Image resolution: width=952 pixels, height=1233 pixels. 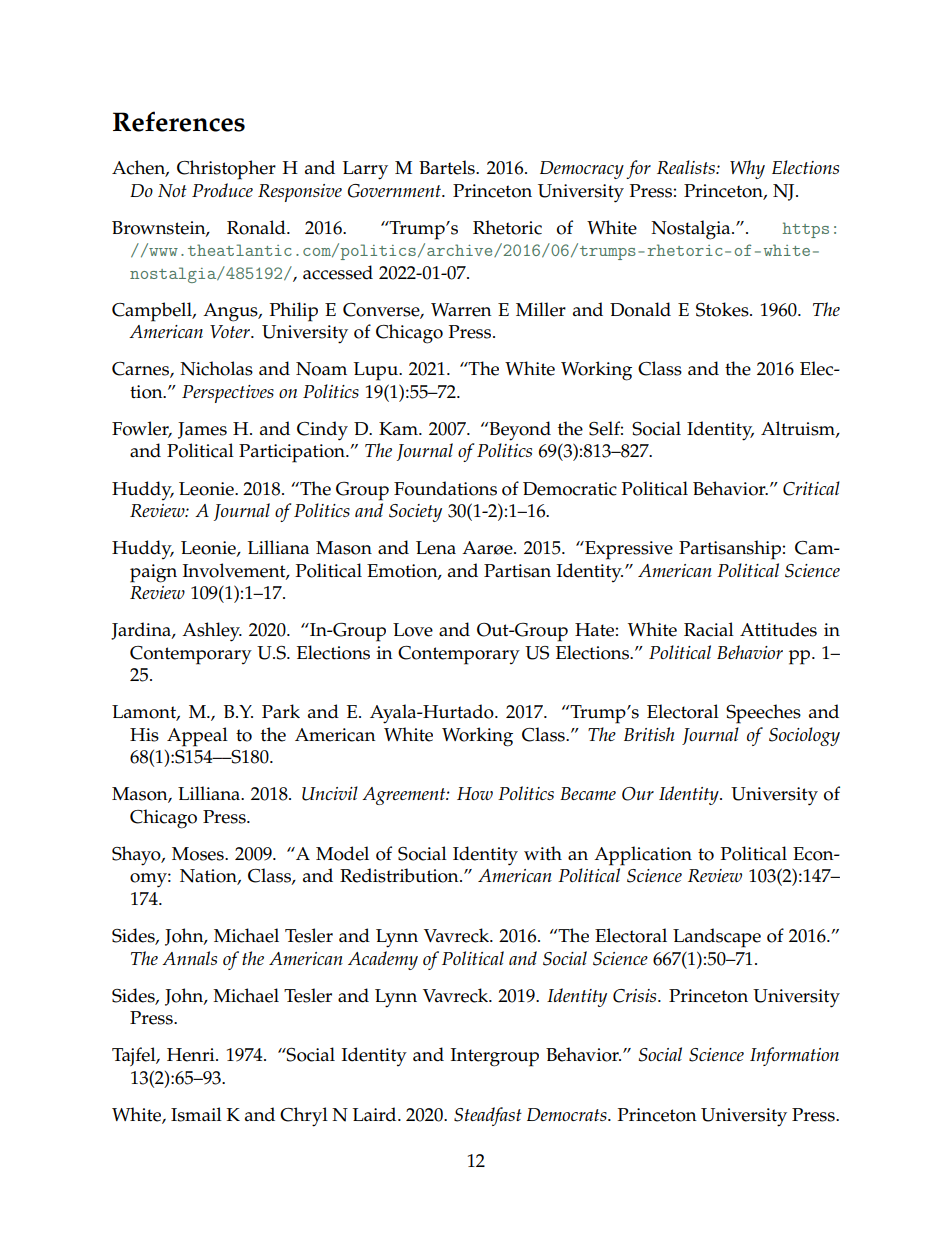 I want to click on Why, so click(x=747, y=169).
